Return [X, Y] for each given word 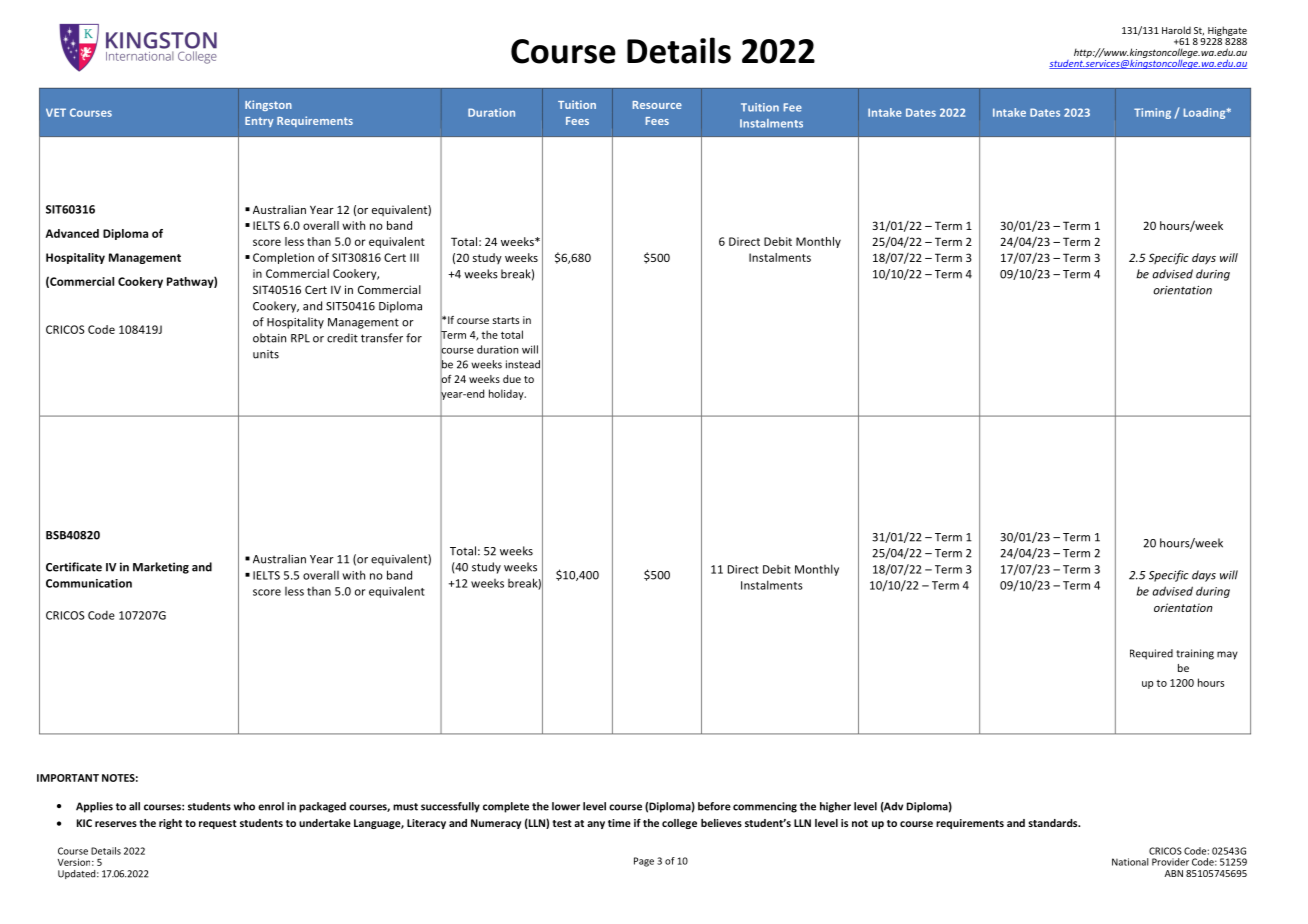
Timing [1152, 113]
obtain [269, 338]
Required [1151, 654]
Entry [259, 122]
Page [644, 862]
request [218, 824]
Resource [657, 105]
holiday [507, 394]
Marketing [161, 568]
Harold [1176, 30]
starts [506, 320]
